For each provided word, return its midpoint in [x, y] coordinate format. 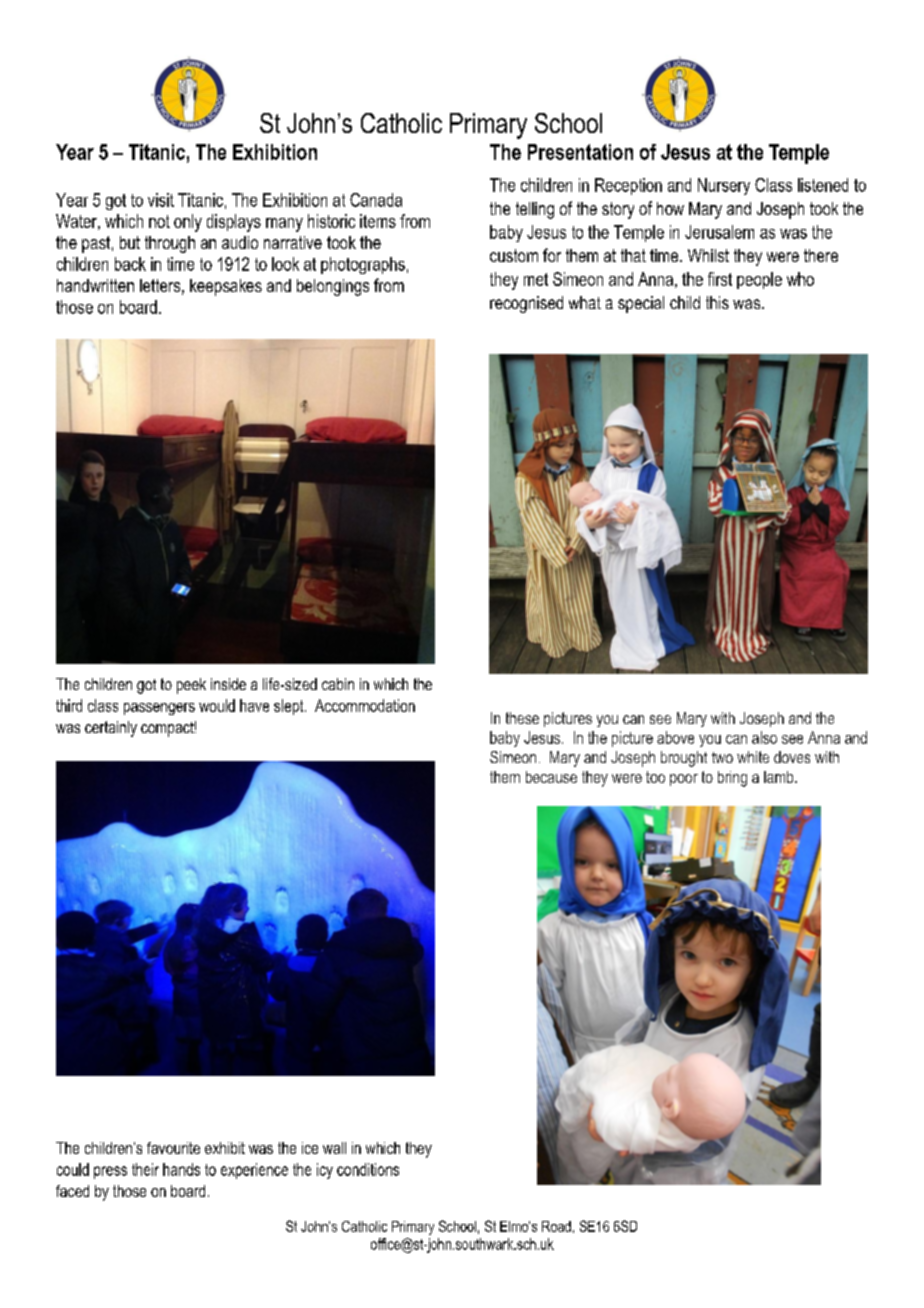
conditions [368, 1169]
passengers [159, 709]
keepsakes [226, 287]
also [764, 737]
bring [732, 779]
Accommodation [365, 705]
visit [161, 200]
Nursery [724, 186]
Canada [376, 200]
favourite [173, 1148]
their [145, 1169]
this [717, 302]
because [551, 777]
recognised [526, 304]
